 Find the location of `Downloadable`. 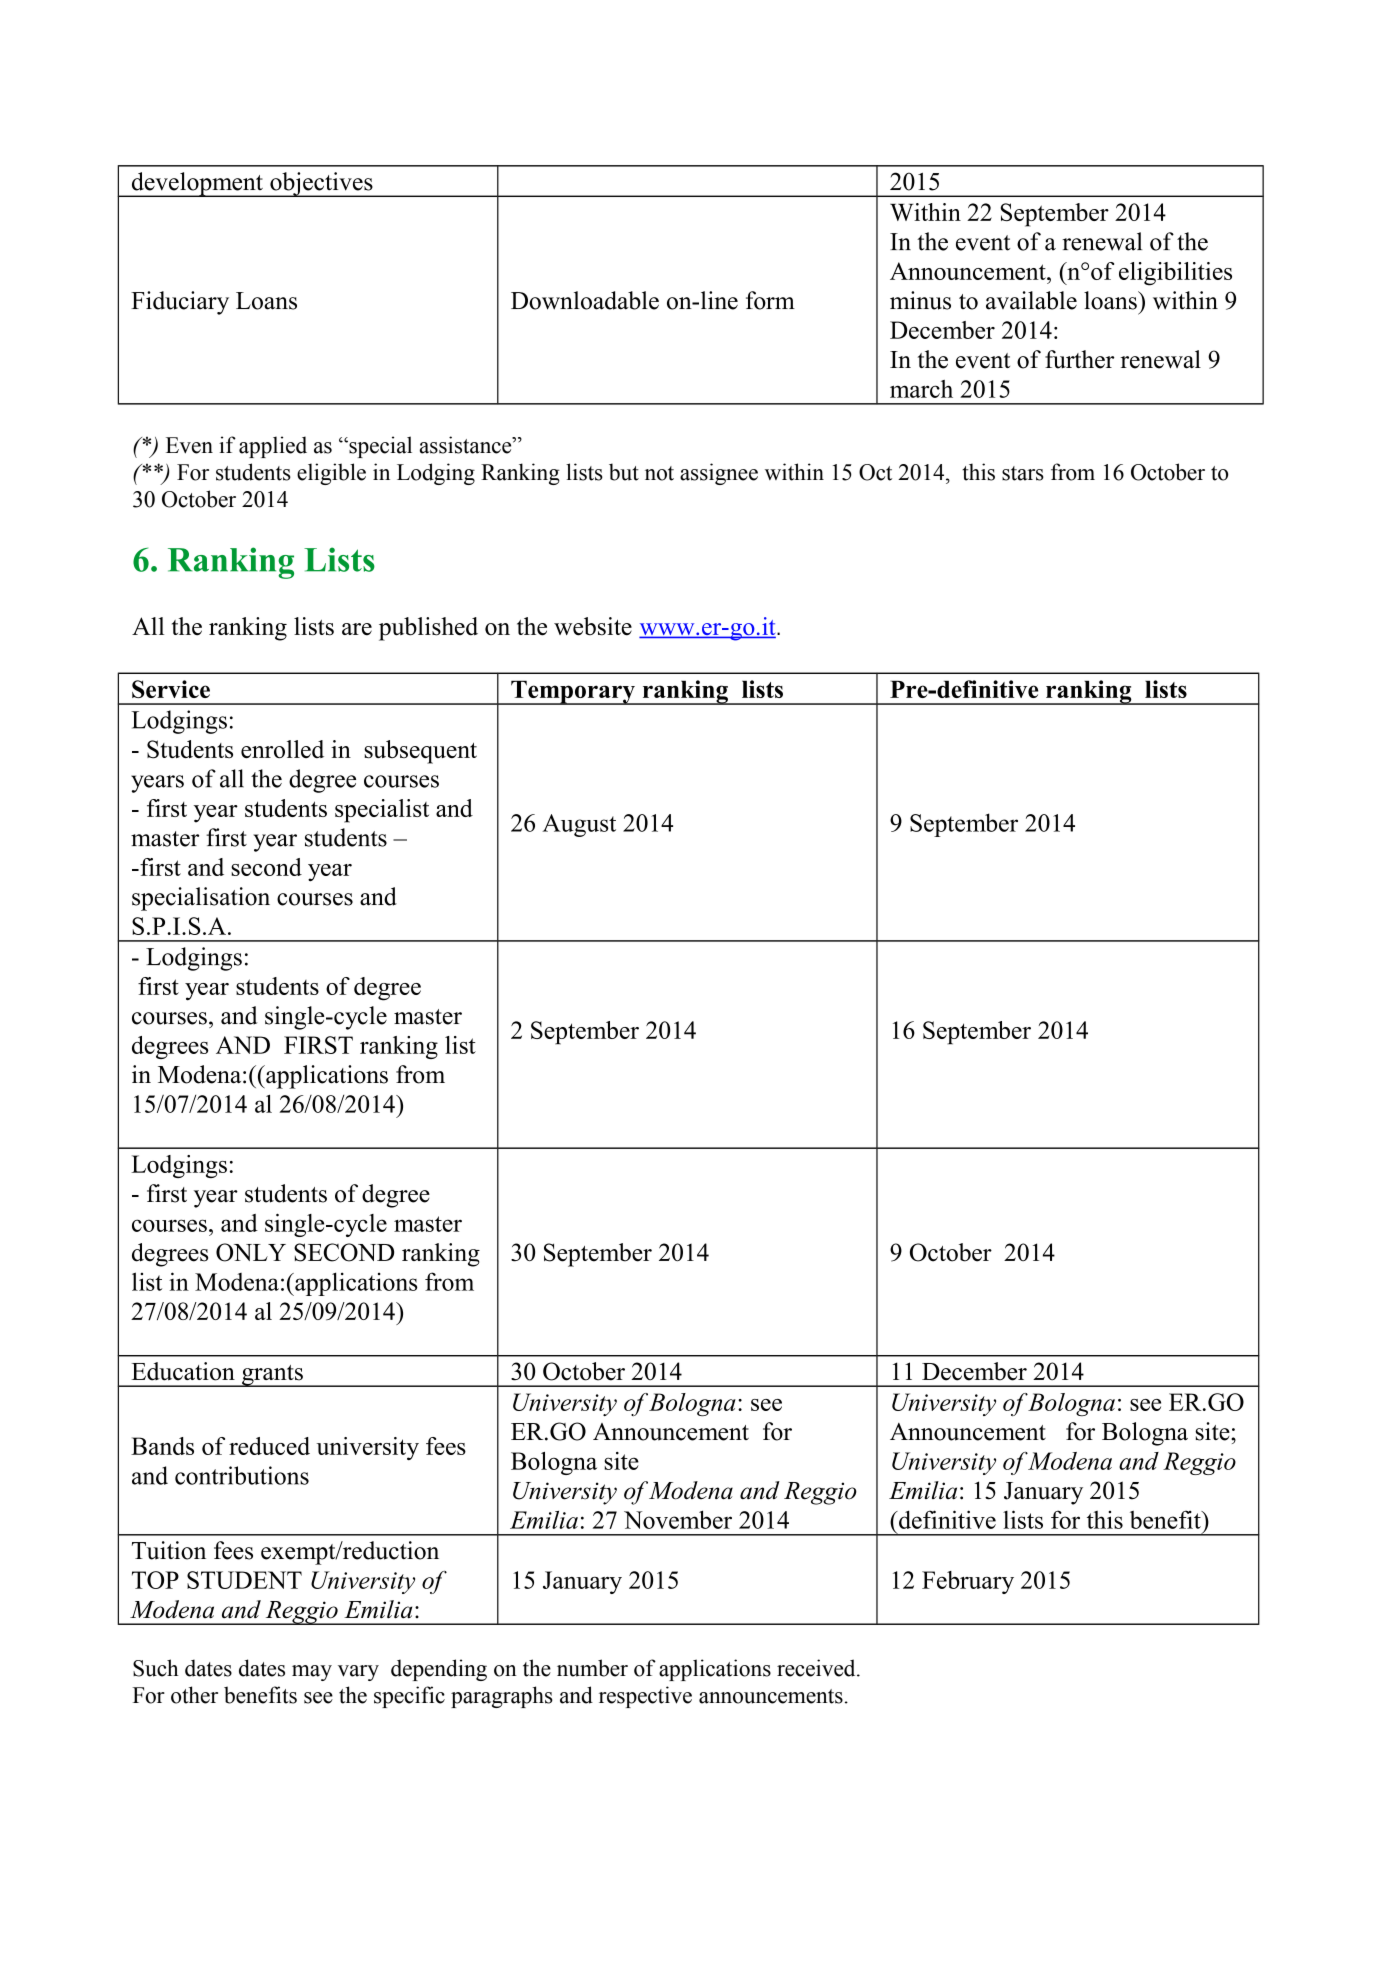

Downloadable is located at coordinates (585, 300).
